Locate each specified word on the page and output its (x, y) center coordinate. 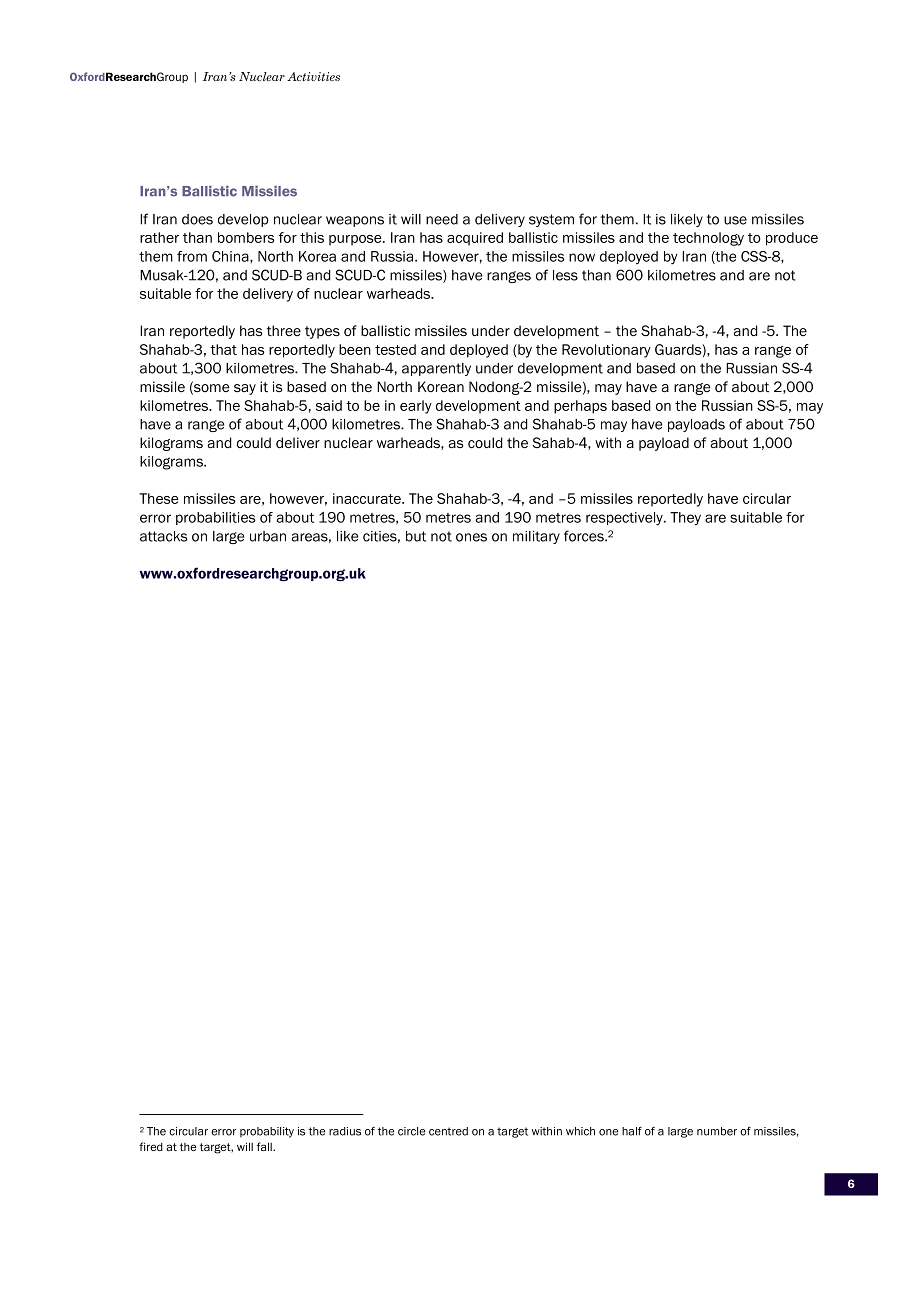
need (442, 219)
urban (268, 536)
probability (267, 1132)
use (735, 220)
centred (448, 1131)
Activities (313, 76)
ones (471, 537)
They (685, 519)
